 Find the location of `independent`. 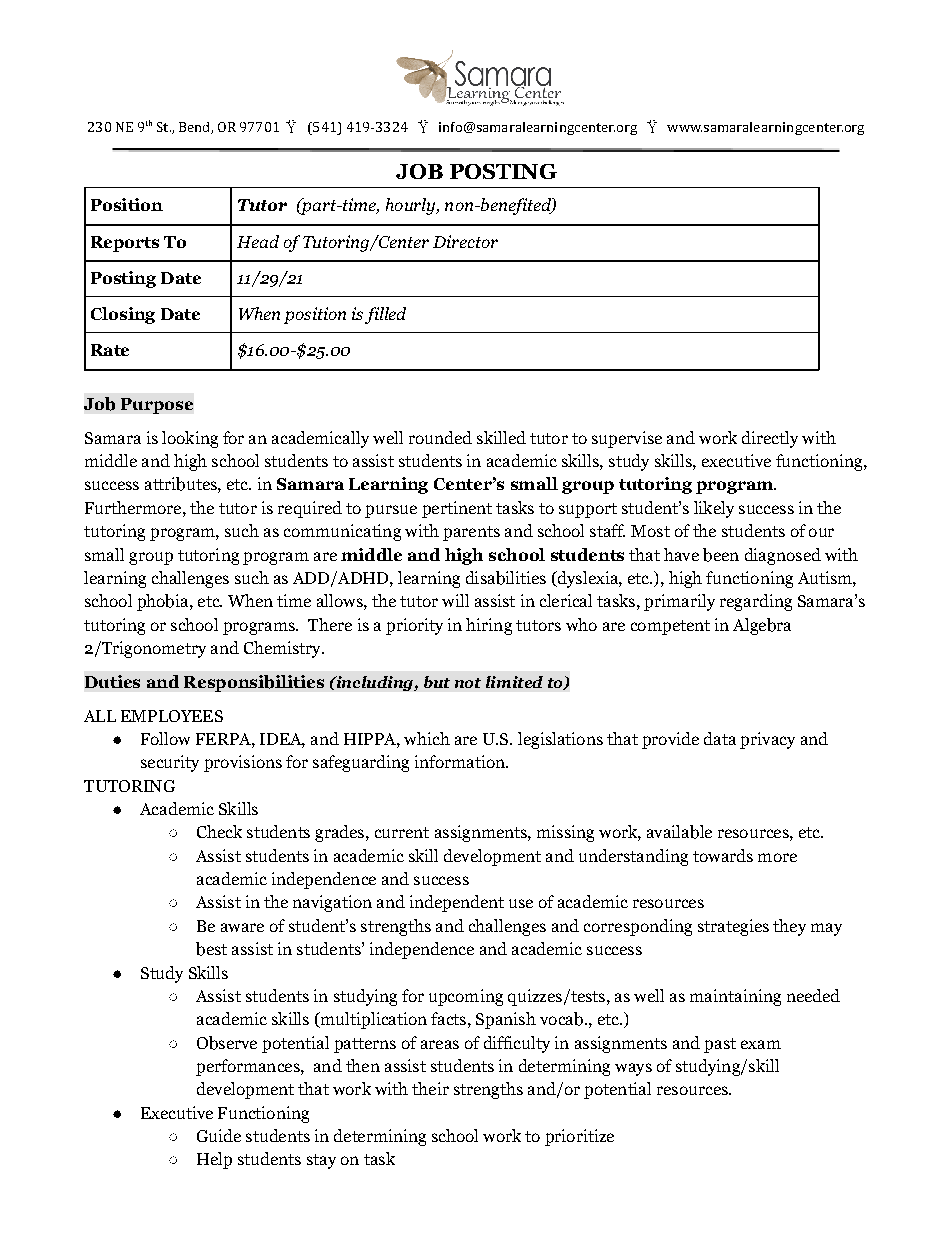

independent is located at coordinates (457, 903).
